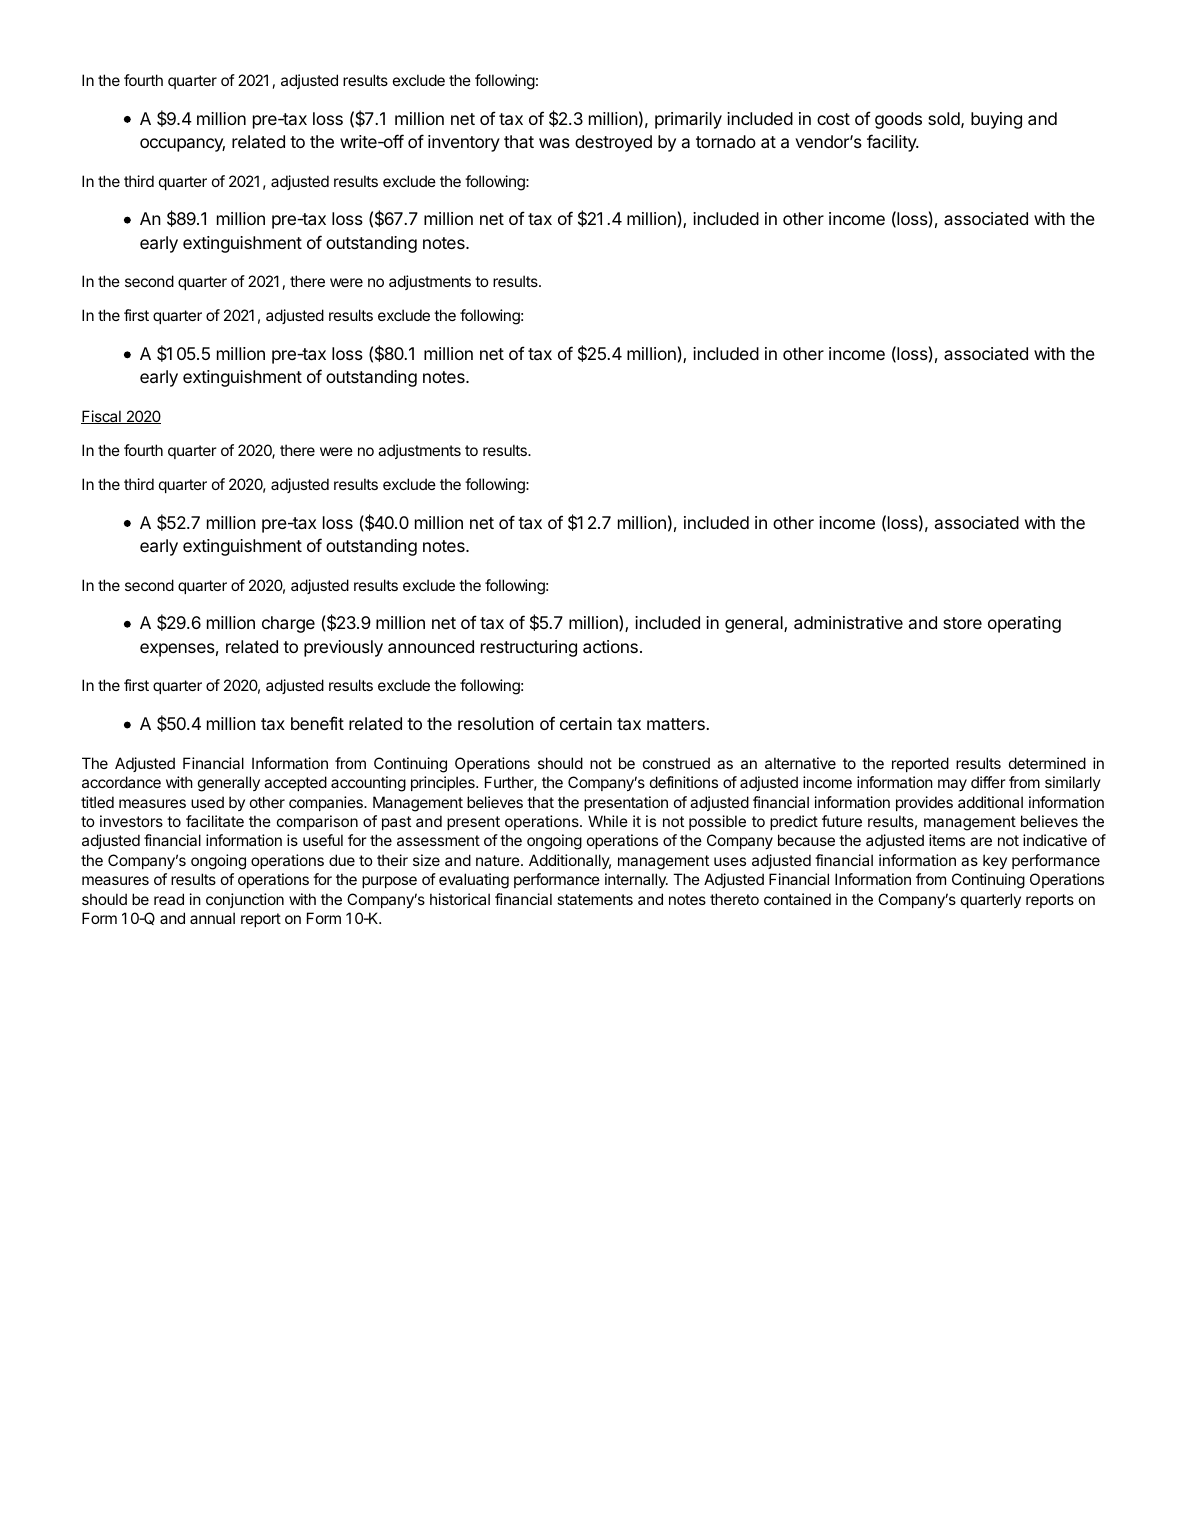 The image size is (1186, 1535). What do you see at coordinates (1047, 763) in the screenshot?
I see `determined` at bounding box center [1047, 763].
